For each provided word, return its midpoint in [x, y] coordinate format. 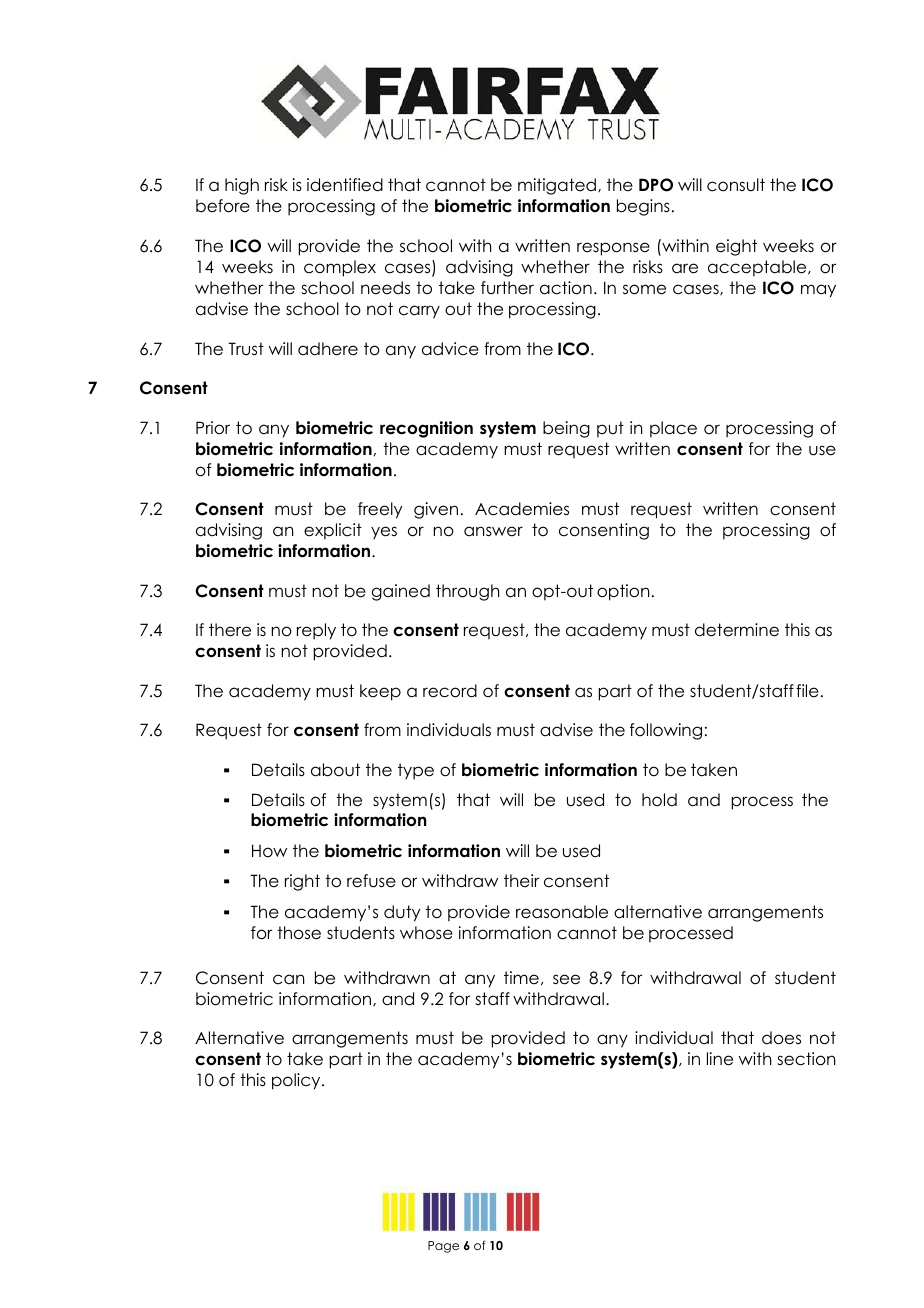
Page [443, 1247]
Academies [522, 509]
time [521, 978]
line [720, 1059]
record [450, 691]
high [242, 186]
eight [736, 247]
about [335, 770]
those [299, 933]
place [673, 429]
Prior [213, 428]
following [666, 731]
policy [297, 1081]
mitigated [557, 186]
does [781, 1038]
